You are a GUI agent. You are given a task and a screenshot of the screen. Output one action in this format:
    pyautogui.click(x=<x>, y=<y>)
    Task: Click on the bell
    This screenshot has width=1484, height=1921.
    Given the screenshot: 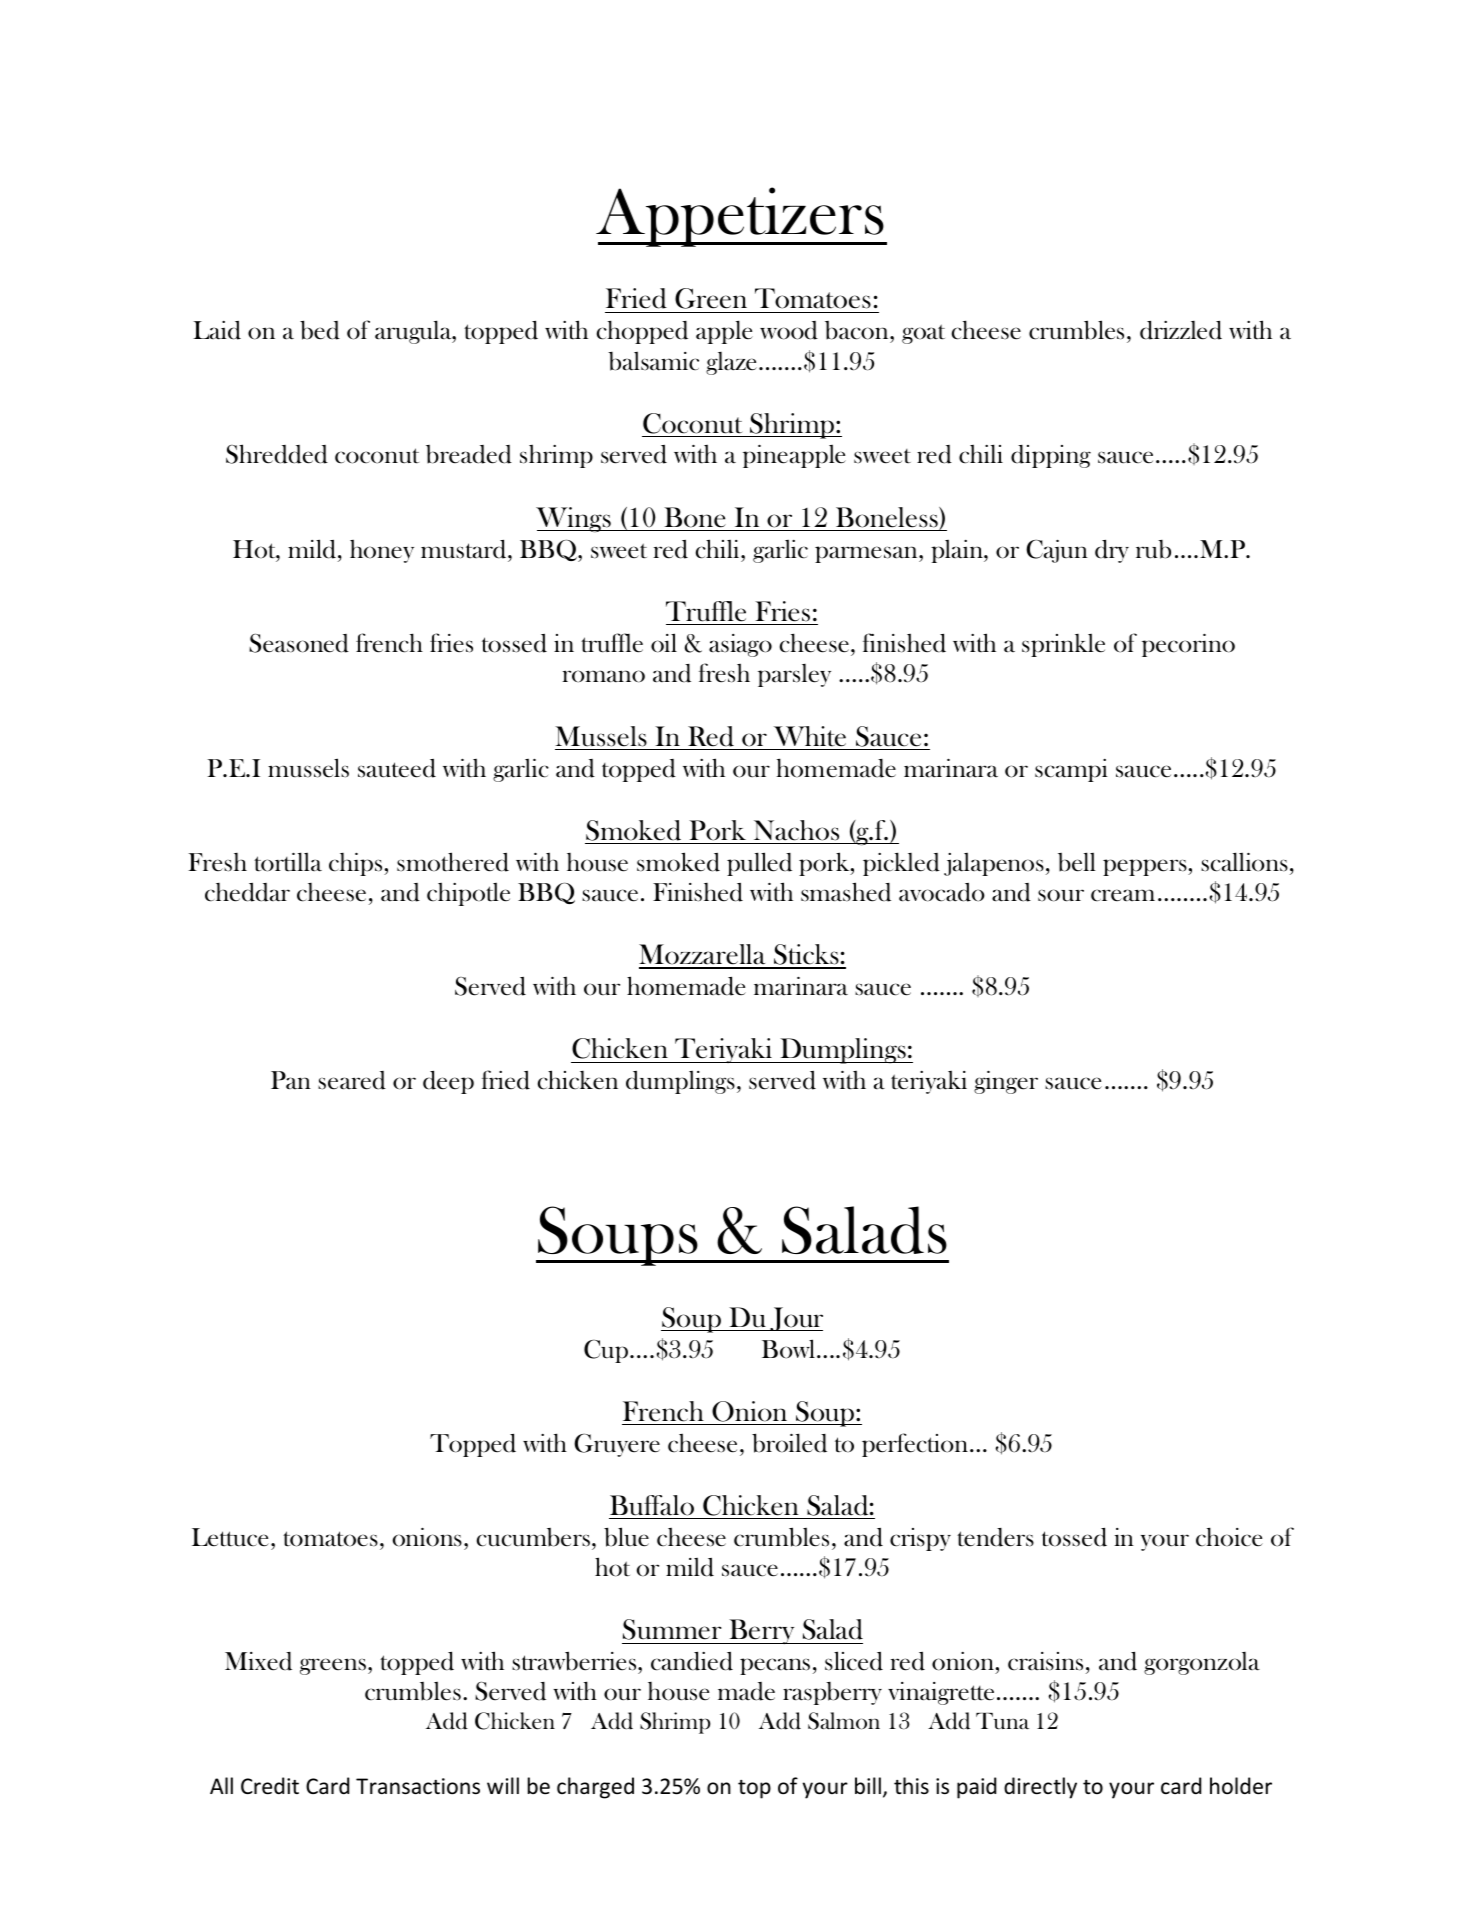 What is the action you would take?
    pyautogui.click(x=1077, y=862)
